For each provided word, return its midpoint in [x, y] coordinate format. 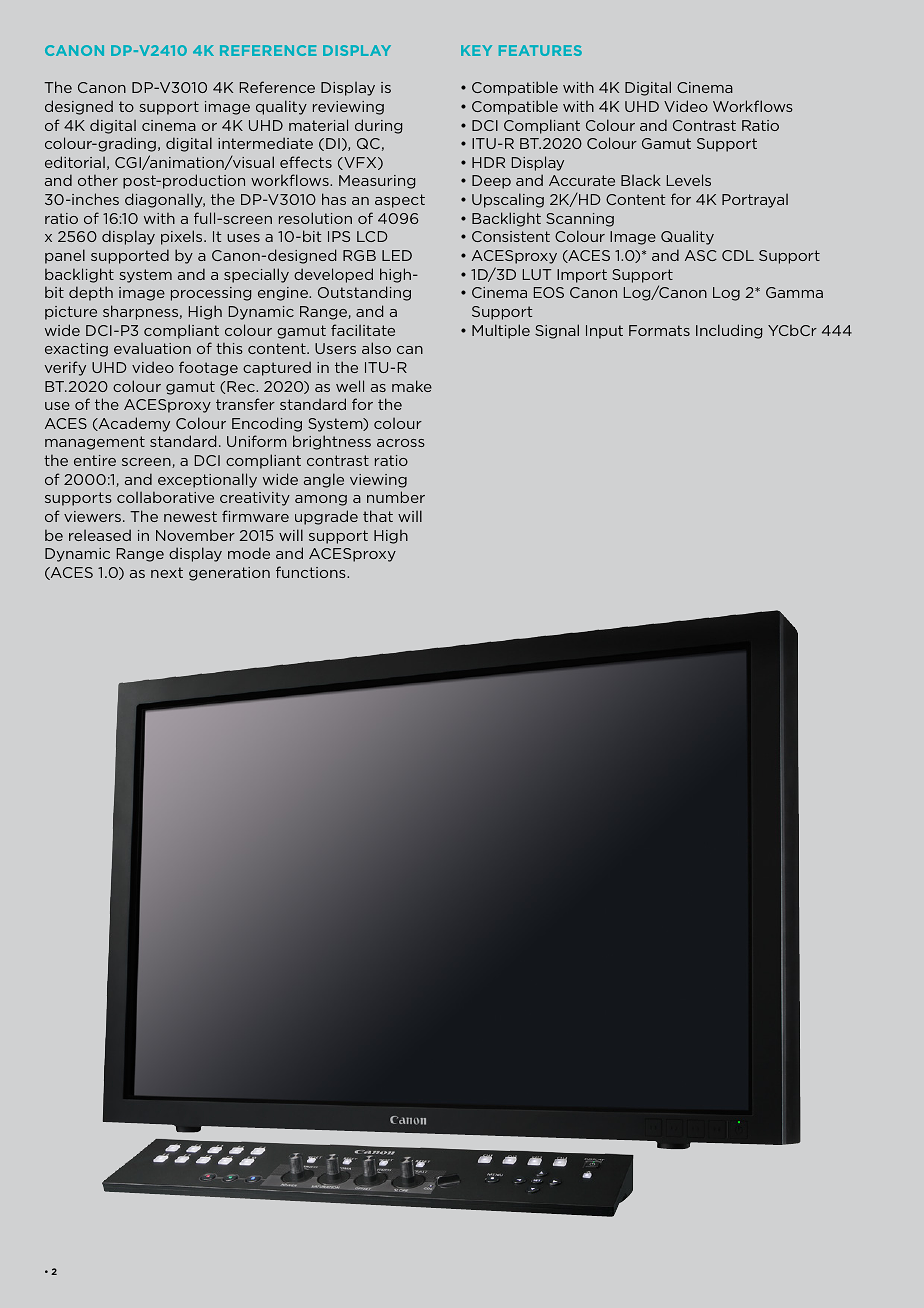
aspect [400, 201]
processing [211, 294]
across [401, 443]
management [95, 443]
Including [729, 331]
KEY [476, 50]
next [167, 572]
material [318, 125]
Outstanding [364, 293]
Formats [659, 330]
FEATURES [540, 50]
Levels [689, 180]
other [98, 180]
